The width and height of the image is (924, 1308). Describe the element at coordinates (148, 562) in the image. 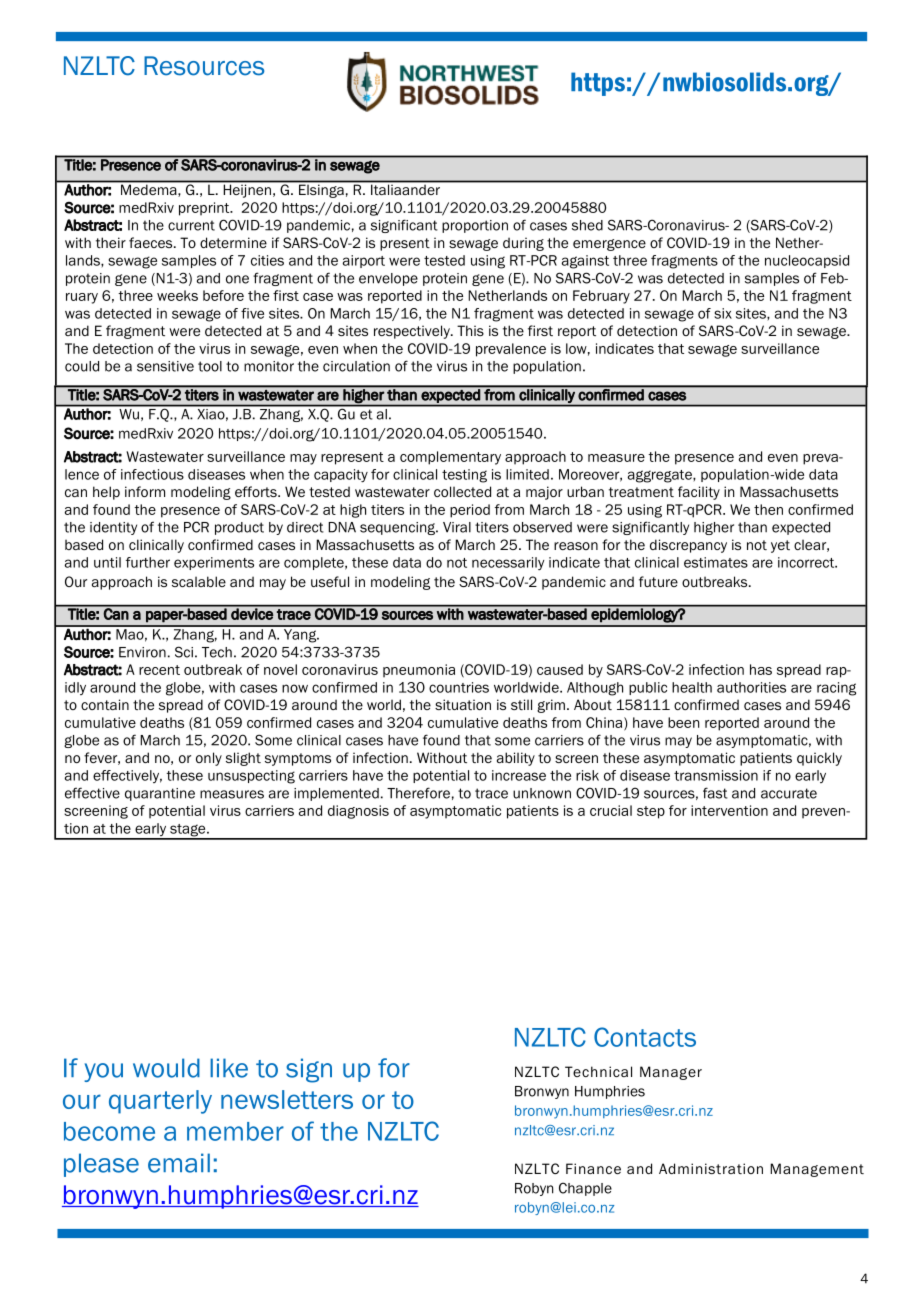

I see `further` at that location.
